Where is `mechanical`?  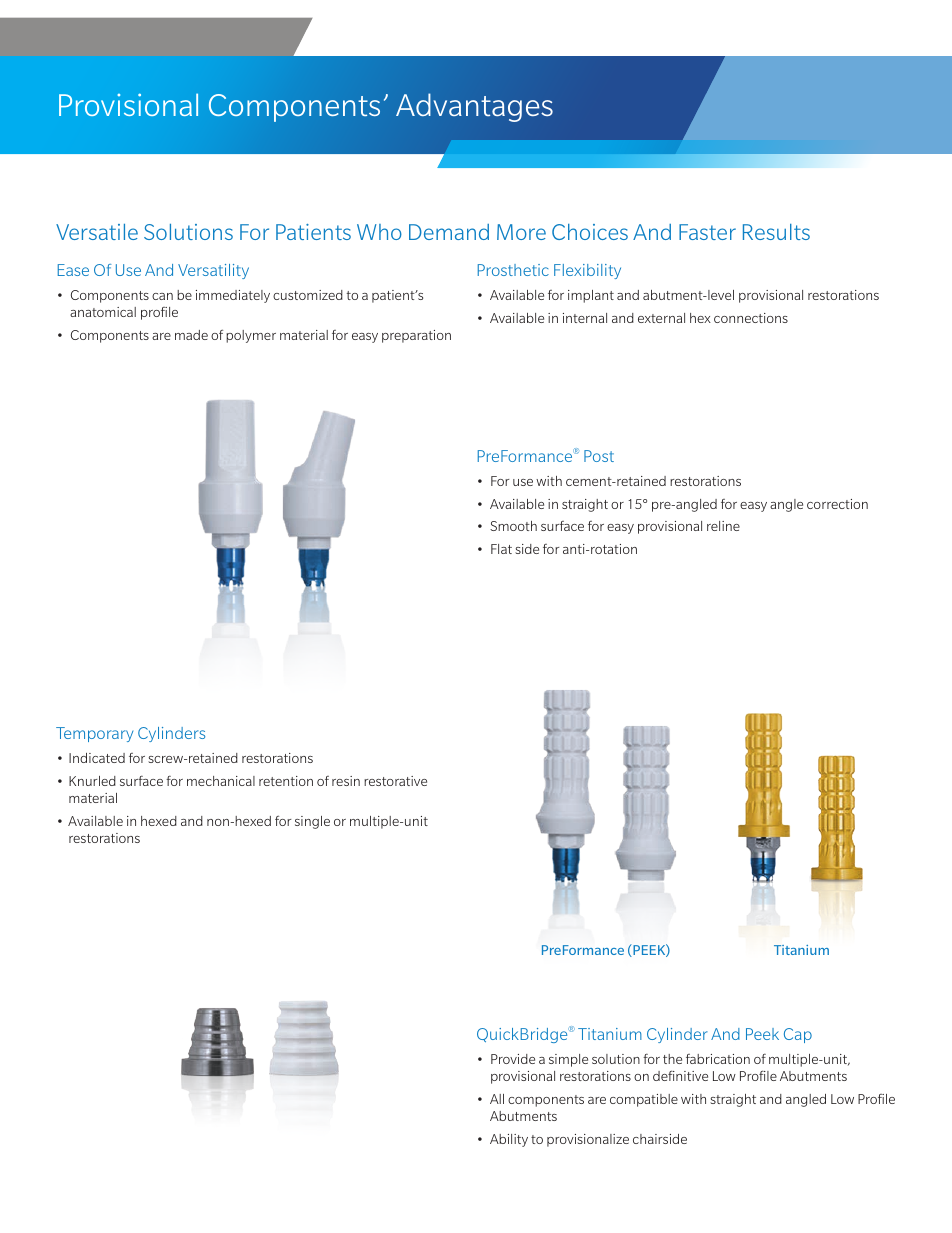 mechanical is located at coordinates (221, 781).
